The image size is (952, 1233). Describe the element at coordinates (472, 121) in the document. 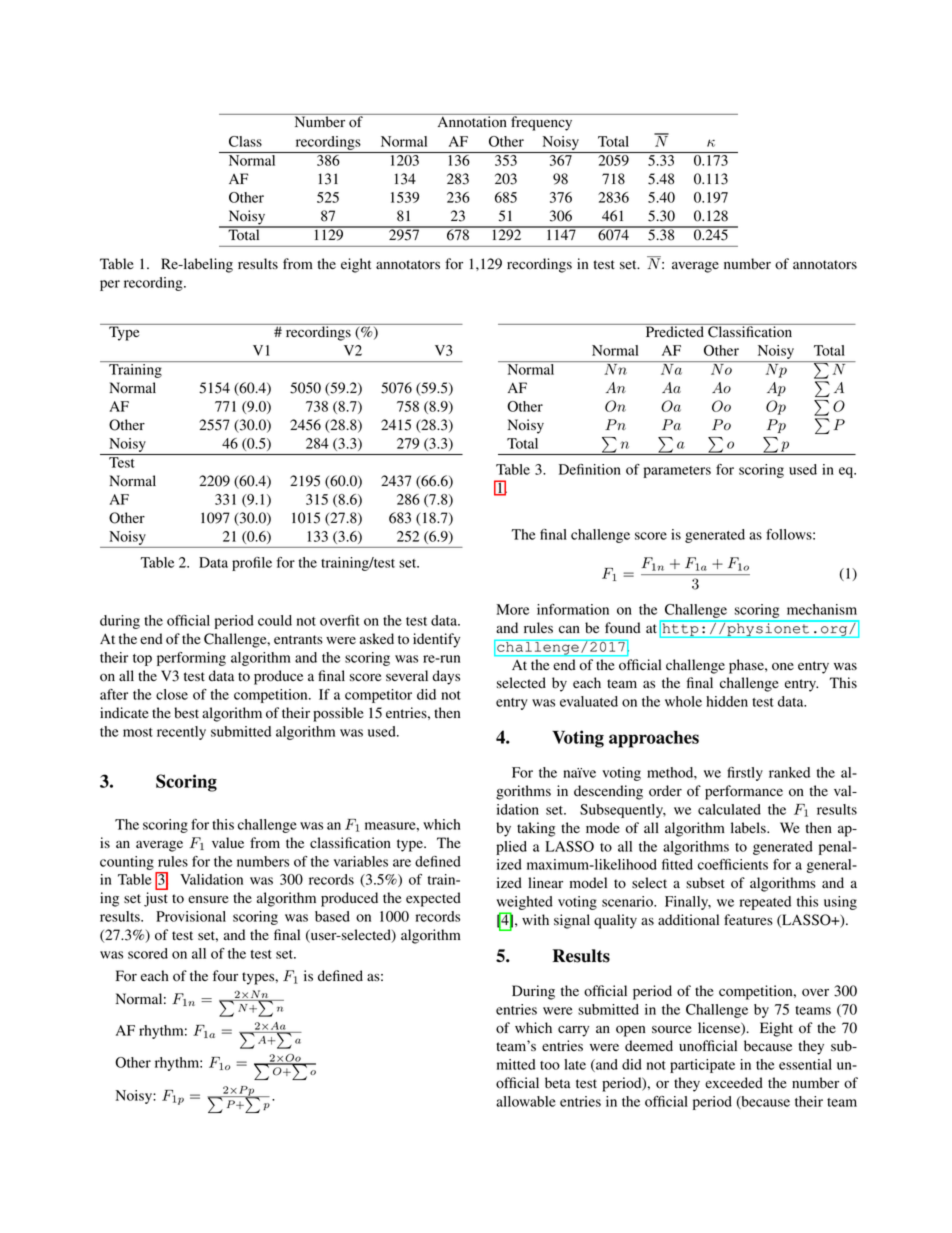

I see `Annotation` at that location.
